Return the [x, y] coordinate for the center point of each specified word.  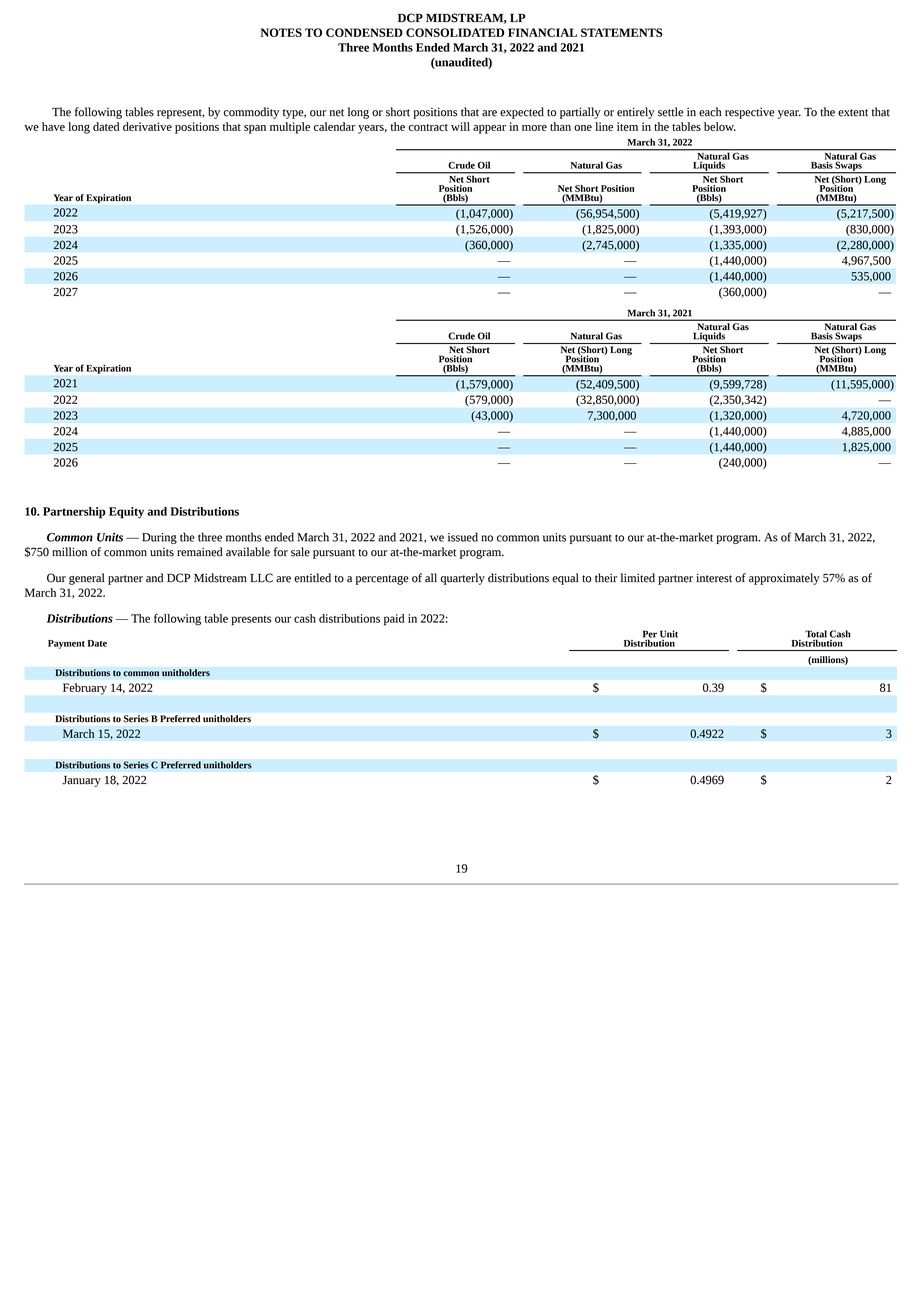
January [81, 781]
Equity [126, 513]
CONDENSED [364, 32]
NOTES [281, 32]
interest [714, 578]
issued [463, 537]
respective [750, 113]
